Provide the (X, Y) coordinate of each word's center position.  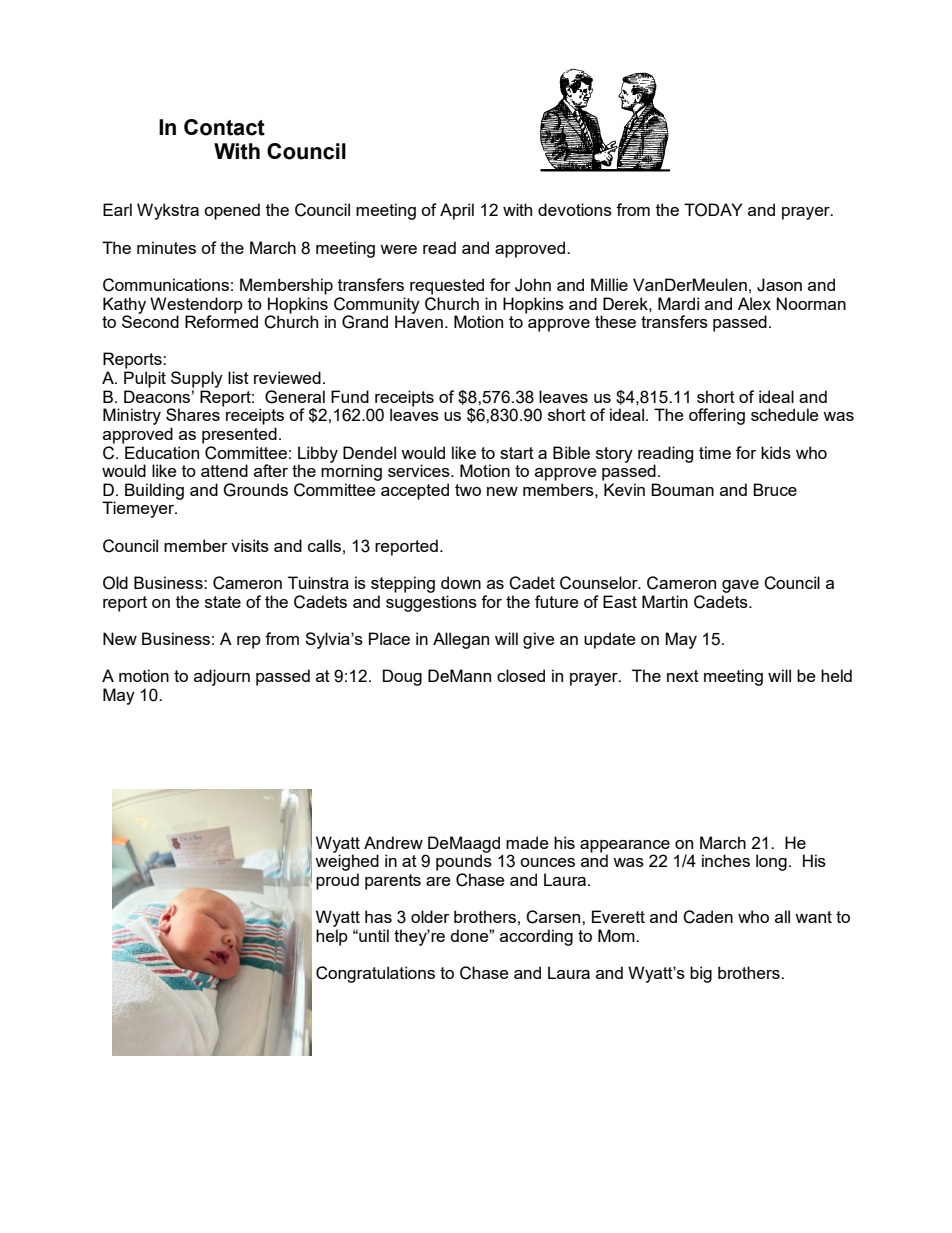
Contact (224, 127)
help (332, 937)
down (461, 582)
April (457, 211)
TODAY (713, 210)
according (536, 937)
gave (740, 586)
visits (250, 545)
